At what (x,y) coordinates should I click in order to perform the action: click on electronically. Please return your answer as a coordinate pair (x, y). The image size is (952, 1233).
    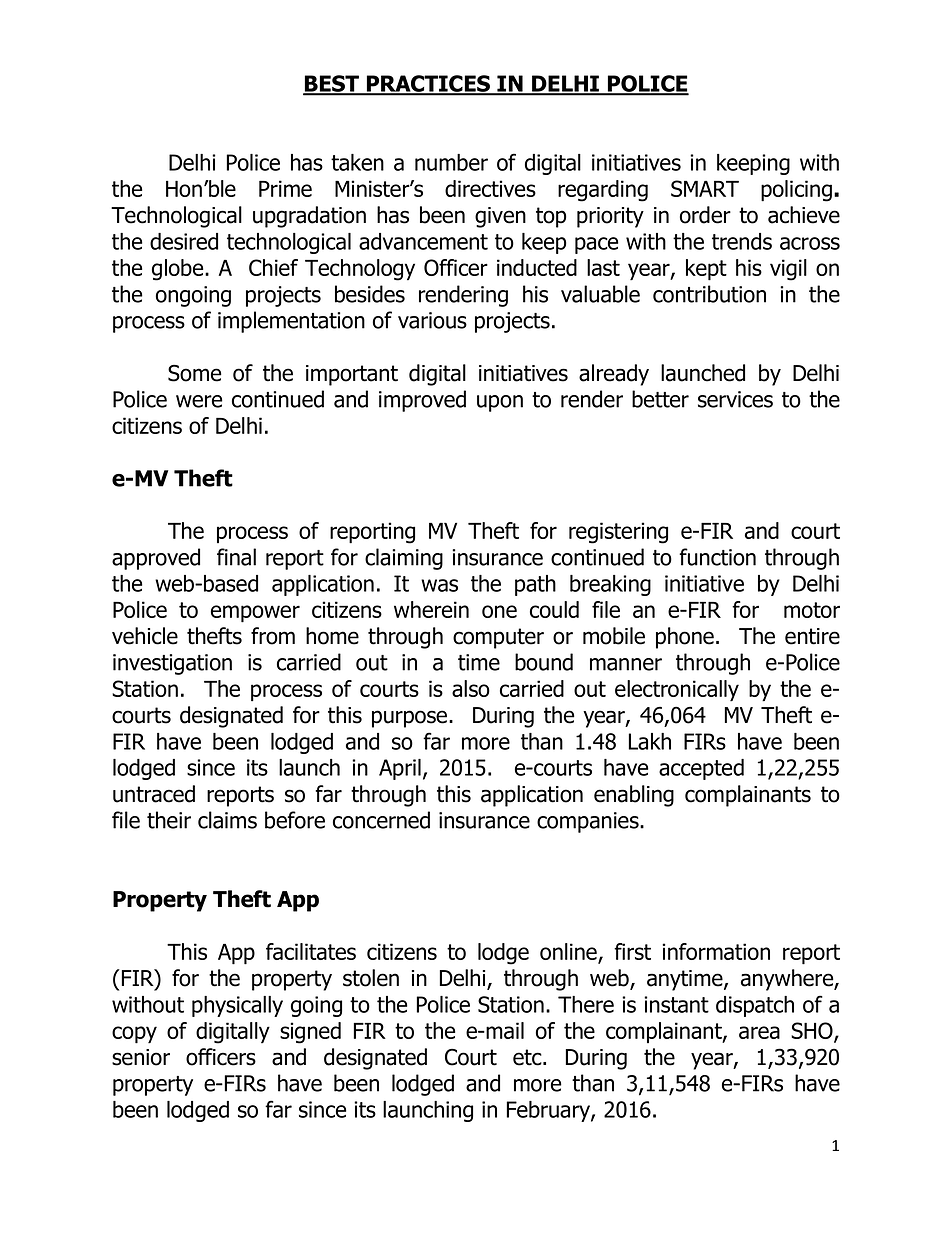
    Looking at the image, I should click on (677, 691).
